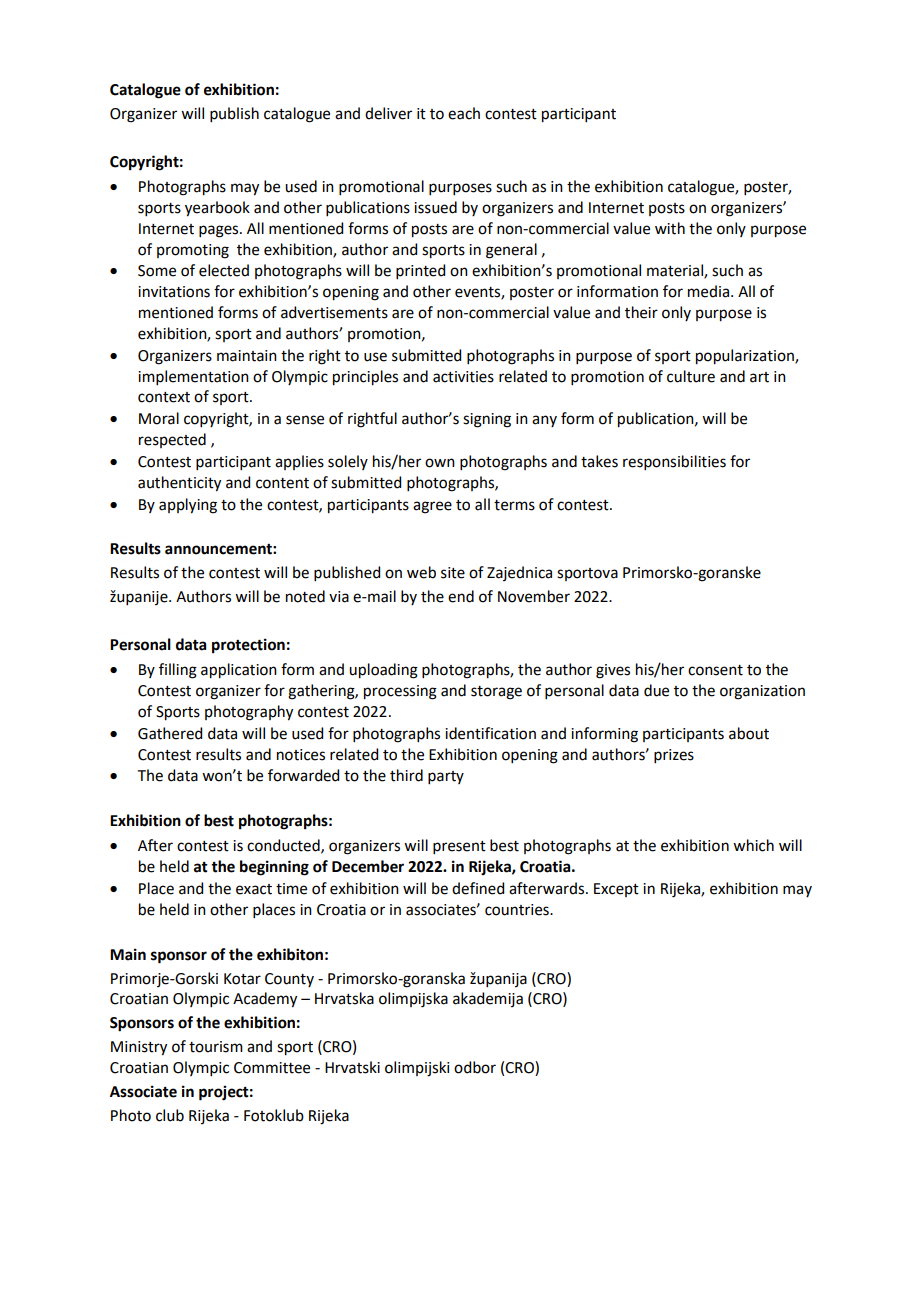 This screenshot has height=1308, width=924. I want to click on Committee, so click(272, 1068).
